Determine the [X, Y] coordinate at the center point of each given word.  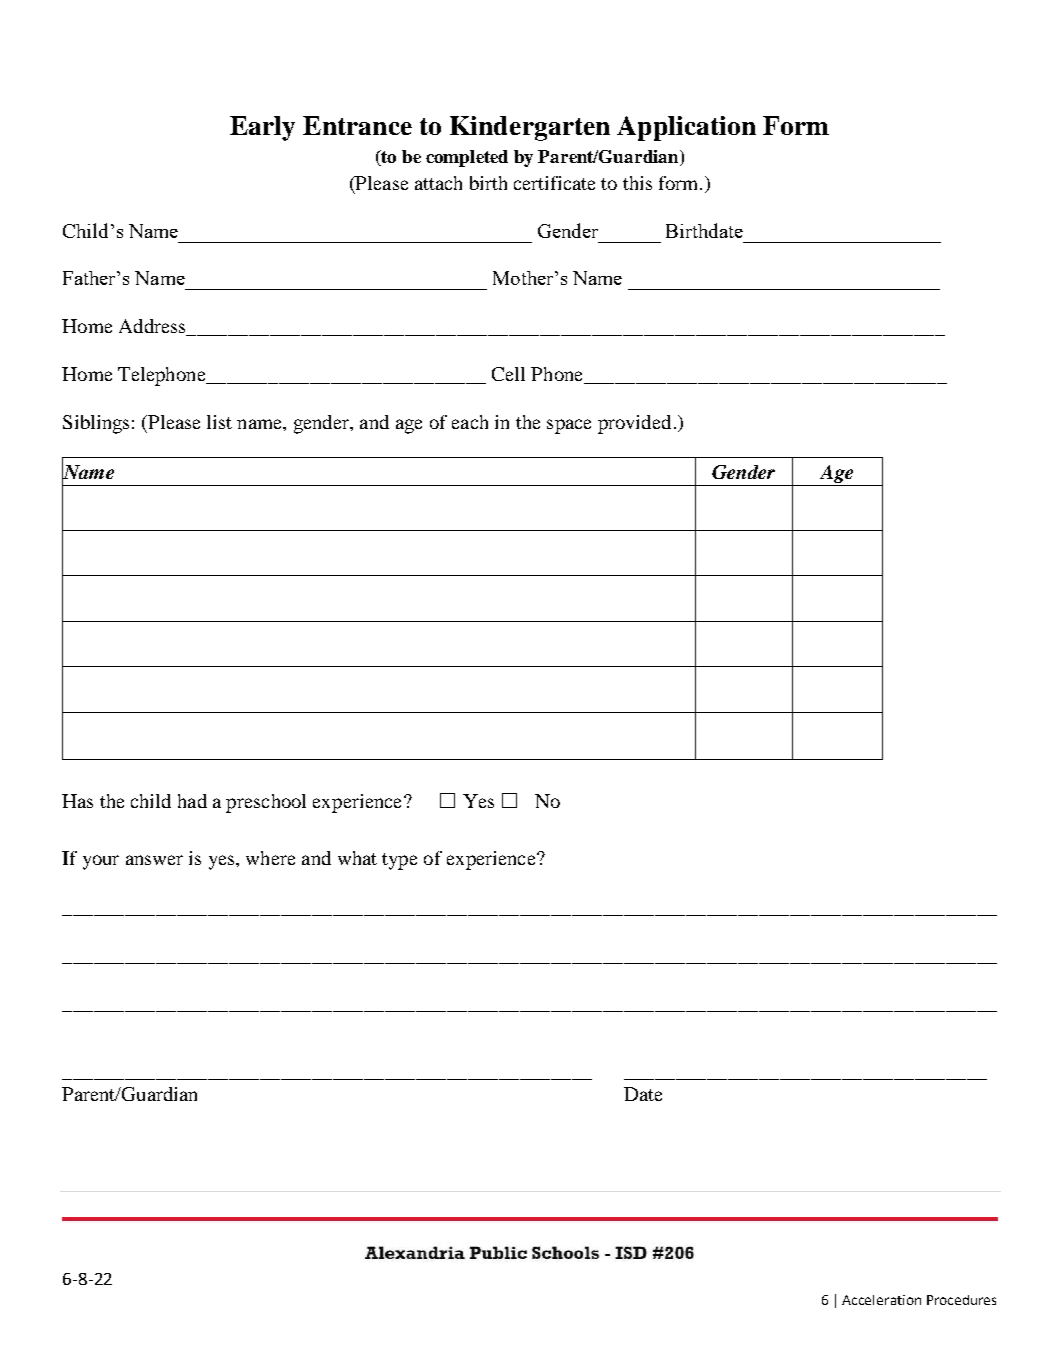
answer [154, 860]
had [192, 801]
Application [686, 128]
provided [634, 424]
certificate [554, 183]
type [399, 861]
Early [262, 128]
